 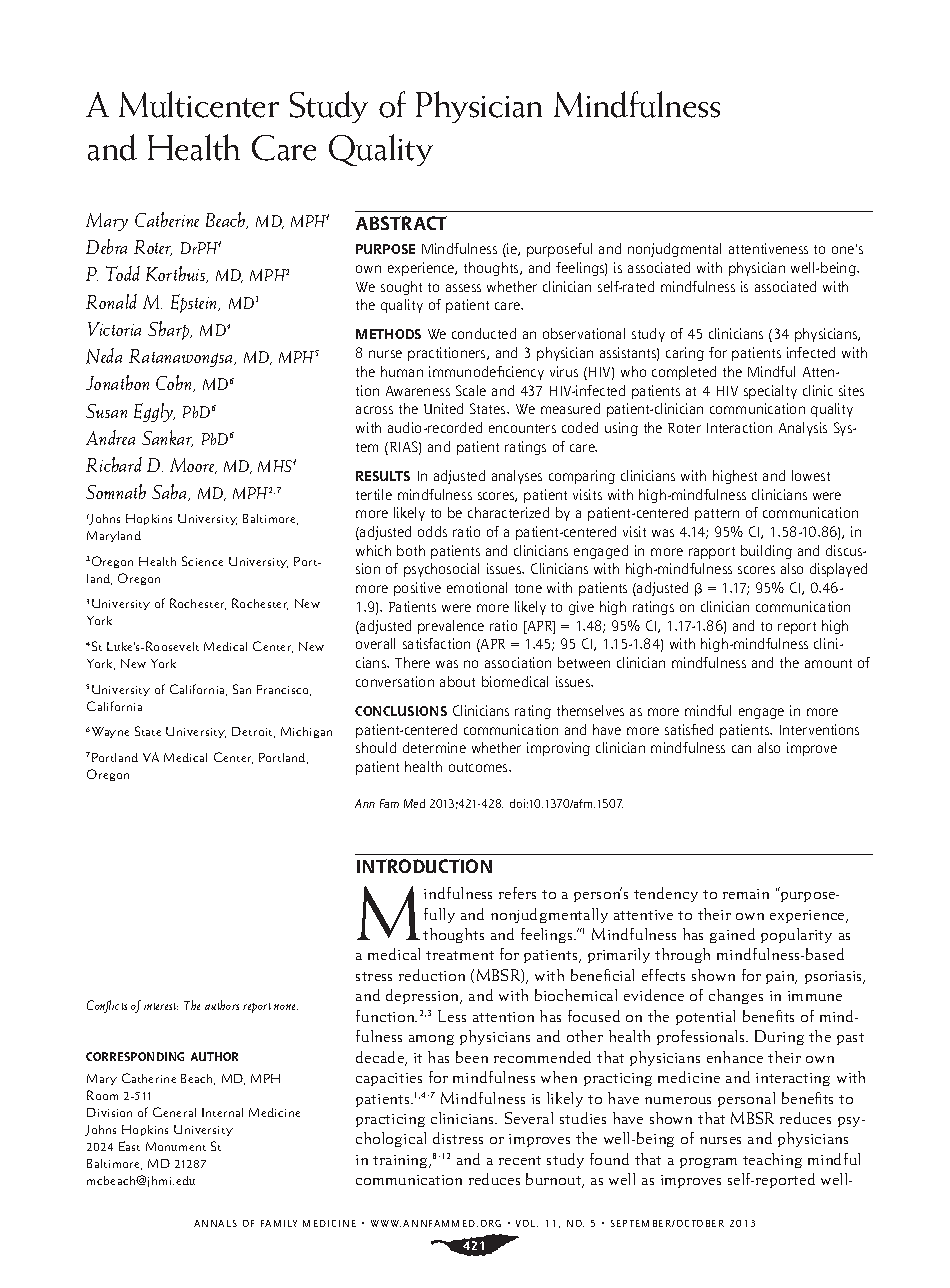 I want to click on teaching, so click(x=772, y=1160).
